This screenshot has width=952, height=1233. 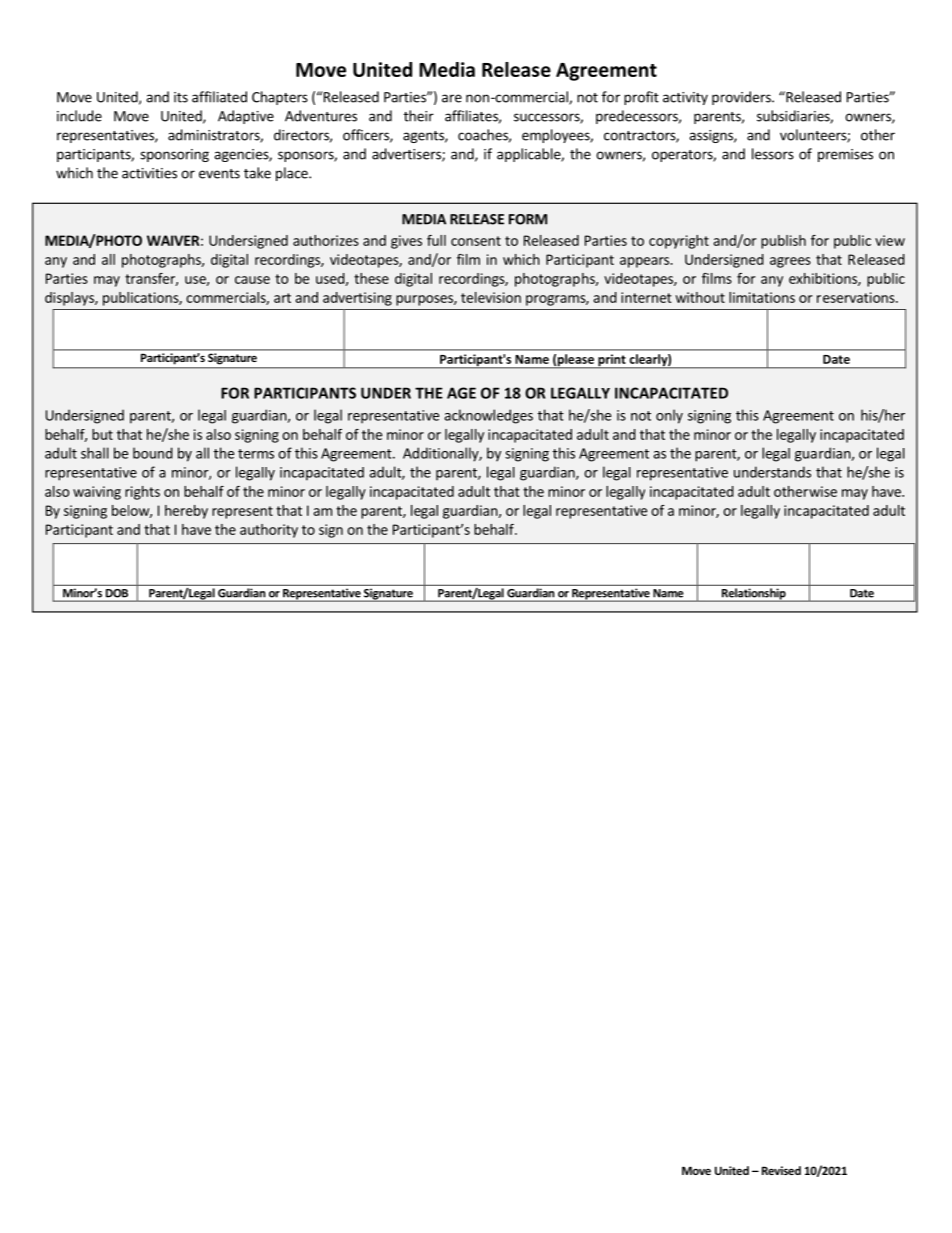 I want to click on Revised, so click(x=781, y=1170).
